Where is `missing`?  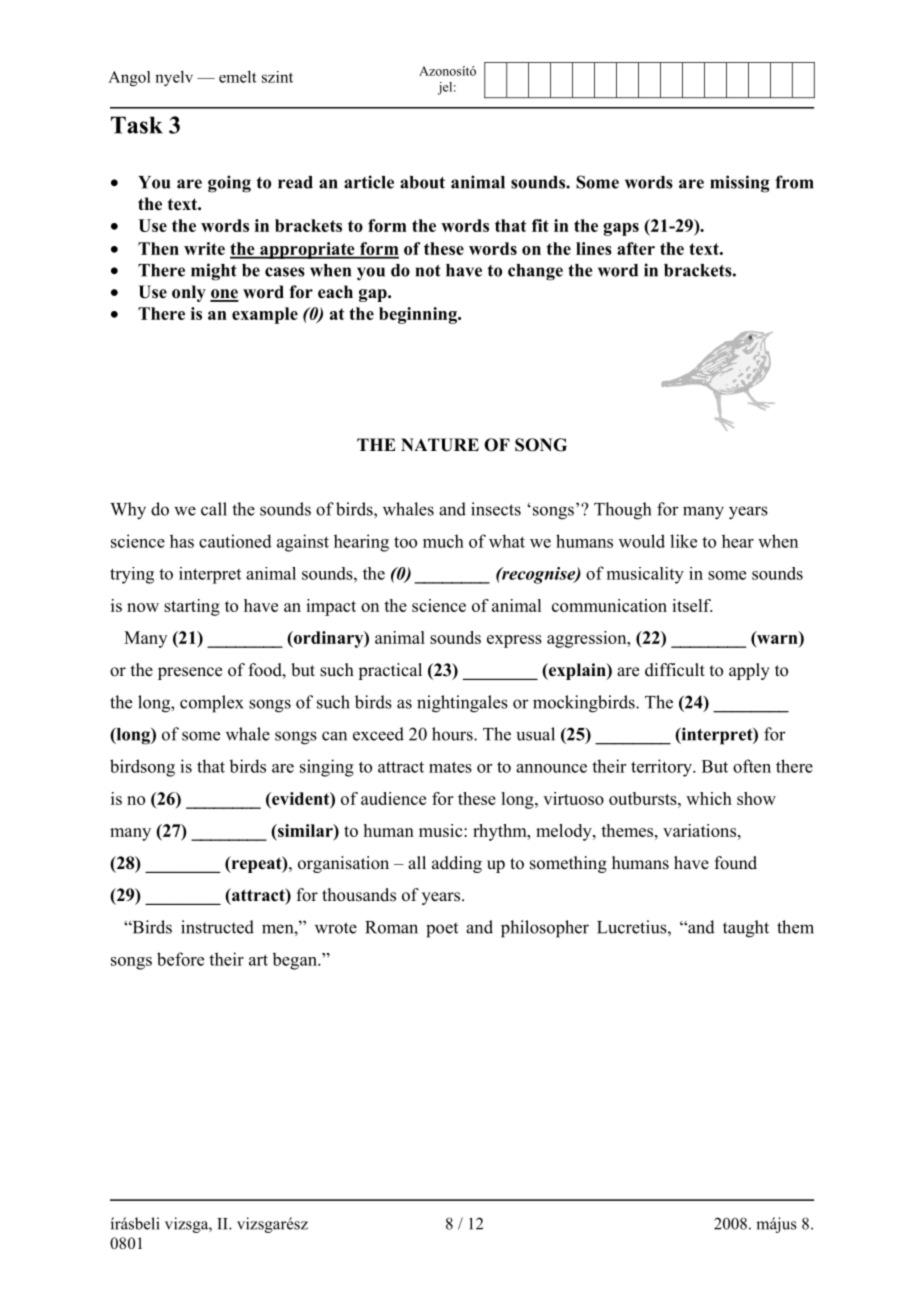
missing is located at coordinates (739, 184).
